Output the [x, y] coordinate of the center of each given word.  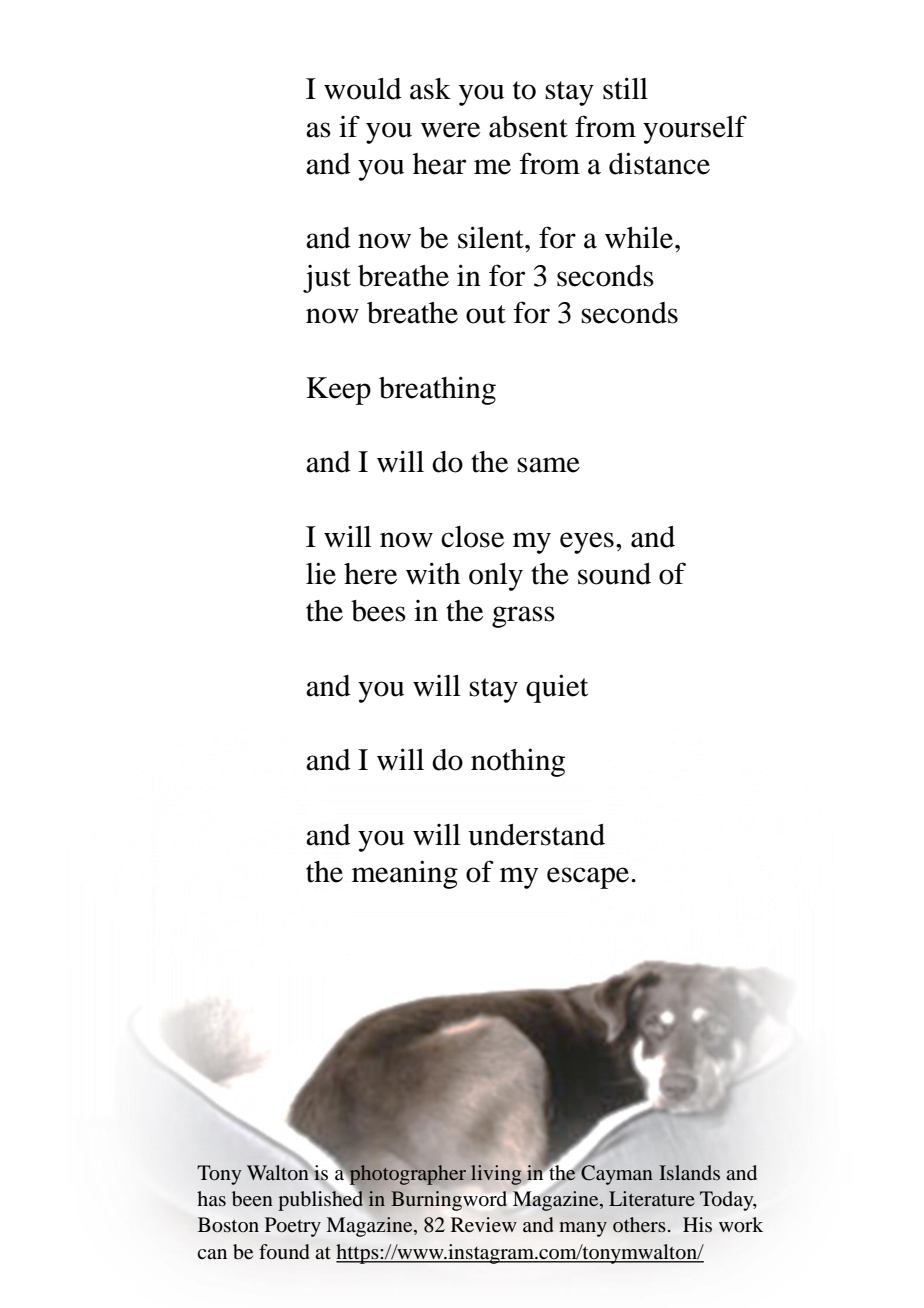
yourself [695, 129]
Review [484, 1225]
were [450, 130]
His [697, 1224]
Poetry [293, 1227]
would [363, 89]
